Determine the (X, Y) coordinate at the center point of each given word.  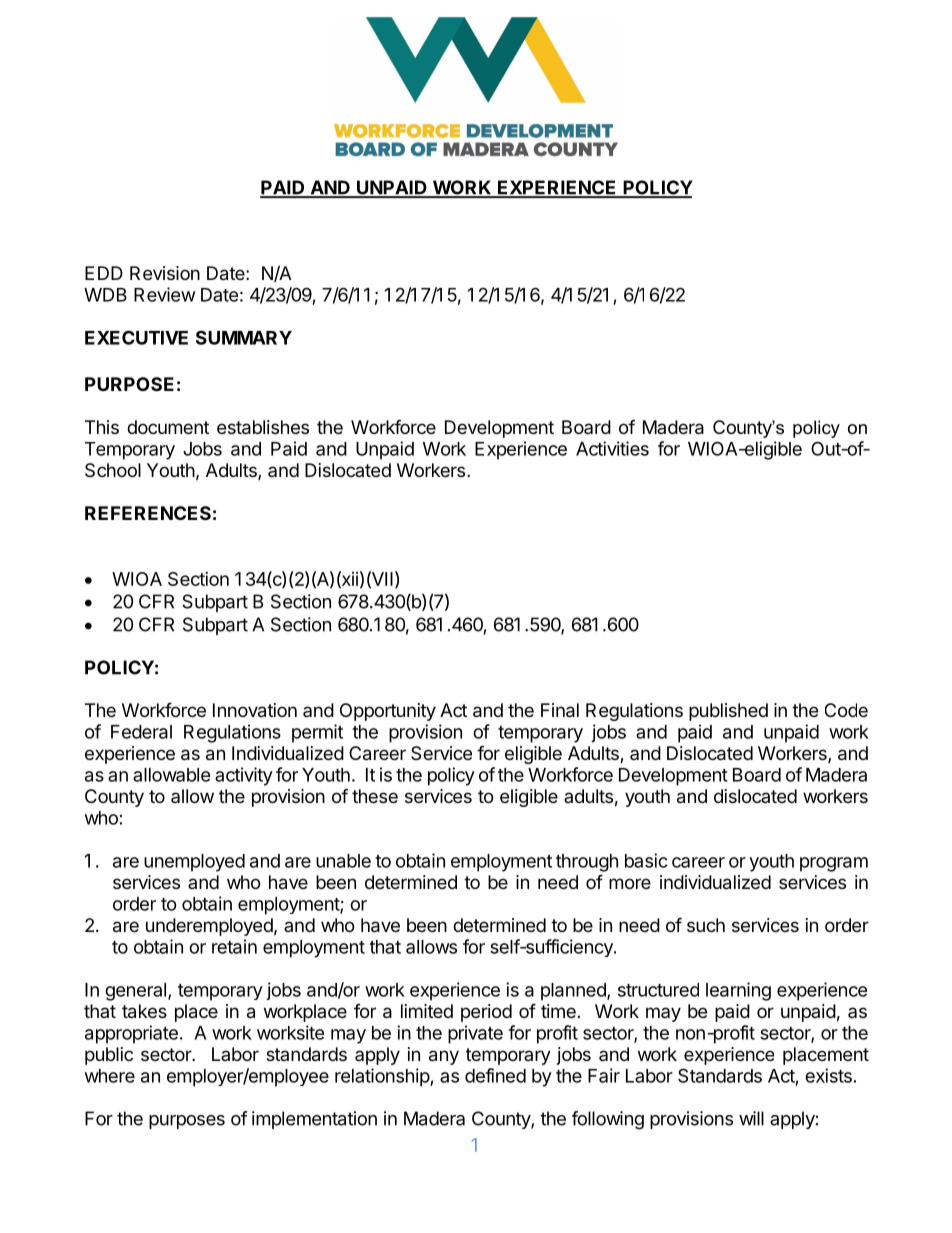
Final (560, 710)
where (110, 1076)
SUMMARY (244, 337)
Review (165, 294)
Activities (612, 448)
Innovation (255, 710)
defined (495, 1075)
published (728, 712)
